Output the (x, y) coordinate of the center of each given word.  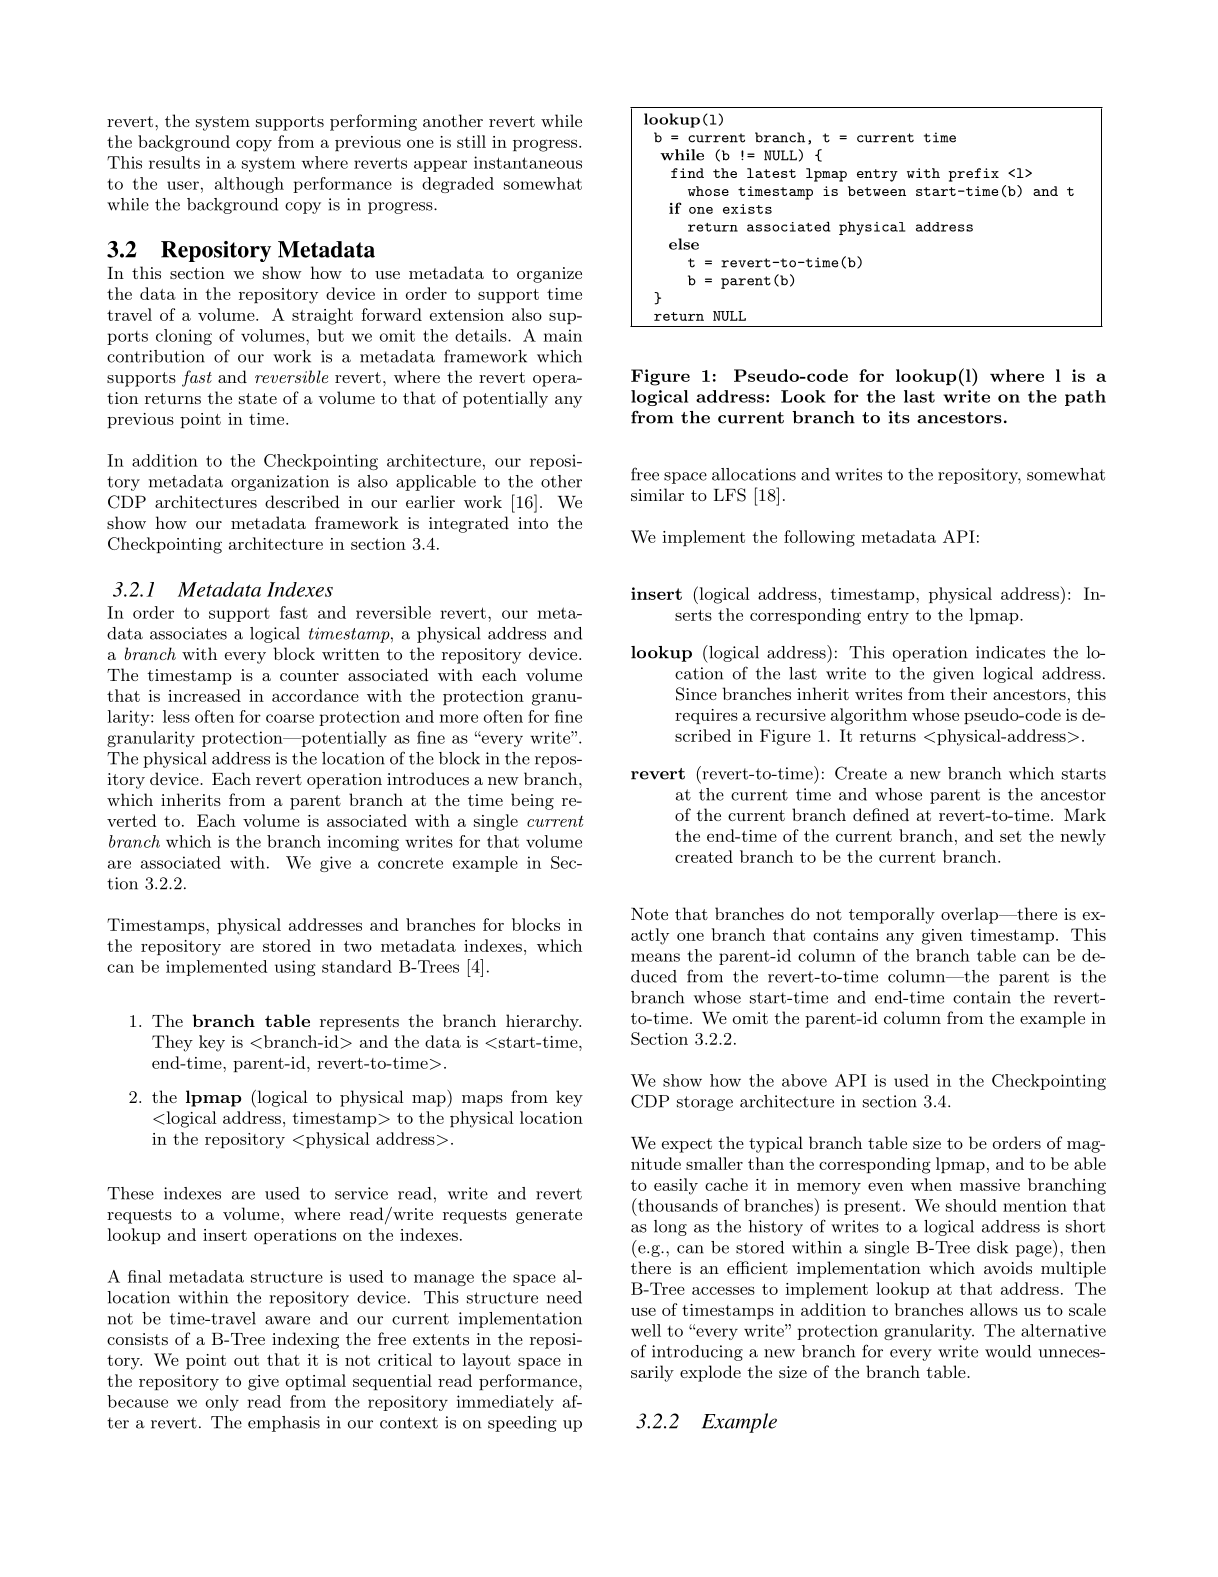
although (249, 185)
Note (649, 914)
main (563, 335)
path (1085, 398)
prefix (974, 175)
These (130, 1193)
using (295, 968)
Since (696, 694)
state (258, 398)
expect (687, 1145)
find (687, 173)
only (222, 1403)
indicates (1010, 652)
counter (309, 675)
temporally (892, 915)
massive (990, 1185)
